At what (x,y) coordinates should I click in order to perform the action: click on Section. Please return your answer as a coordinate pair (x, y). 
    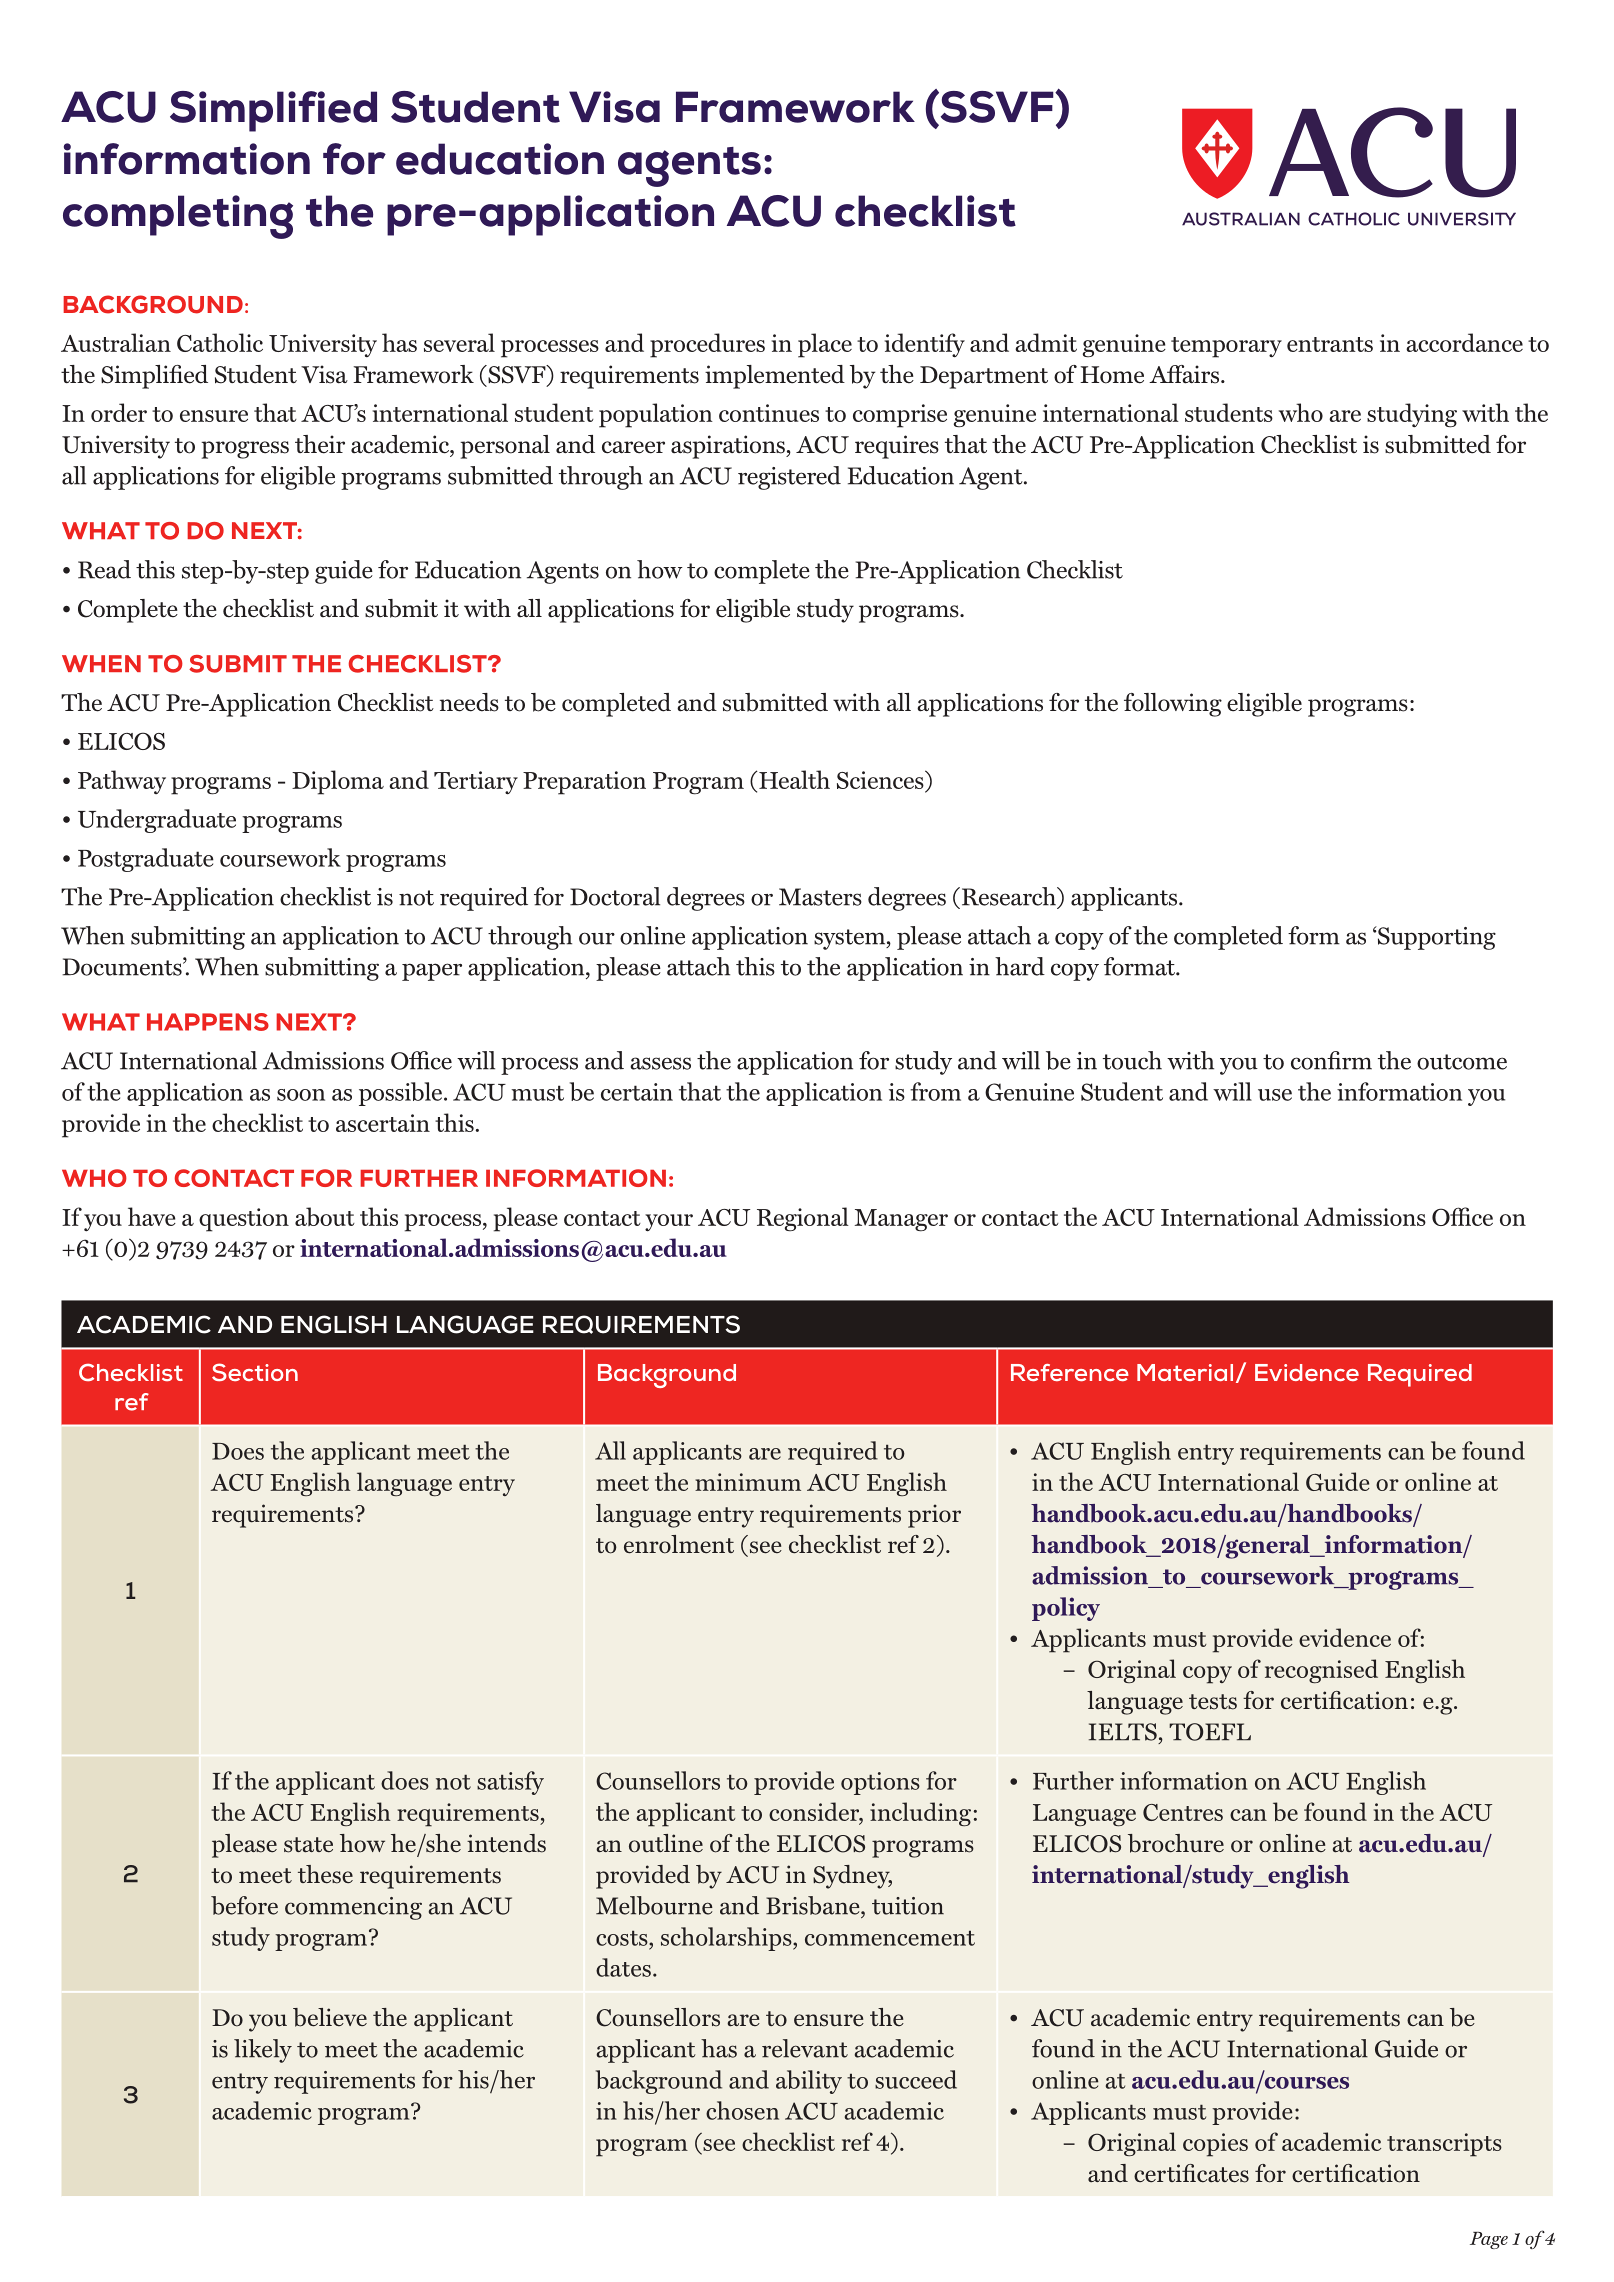
    Looking at the image, I should click on (255, 1372).
